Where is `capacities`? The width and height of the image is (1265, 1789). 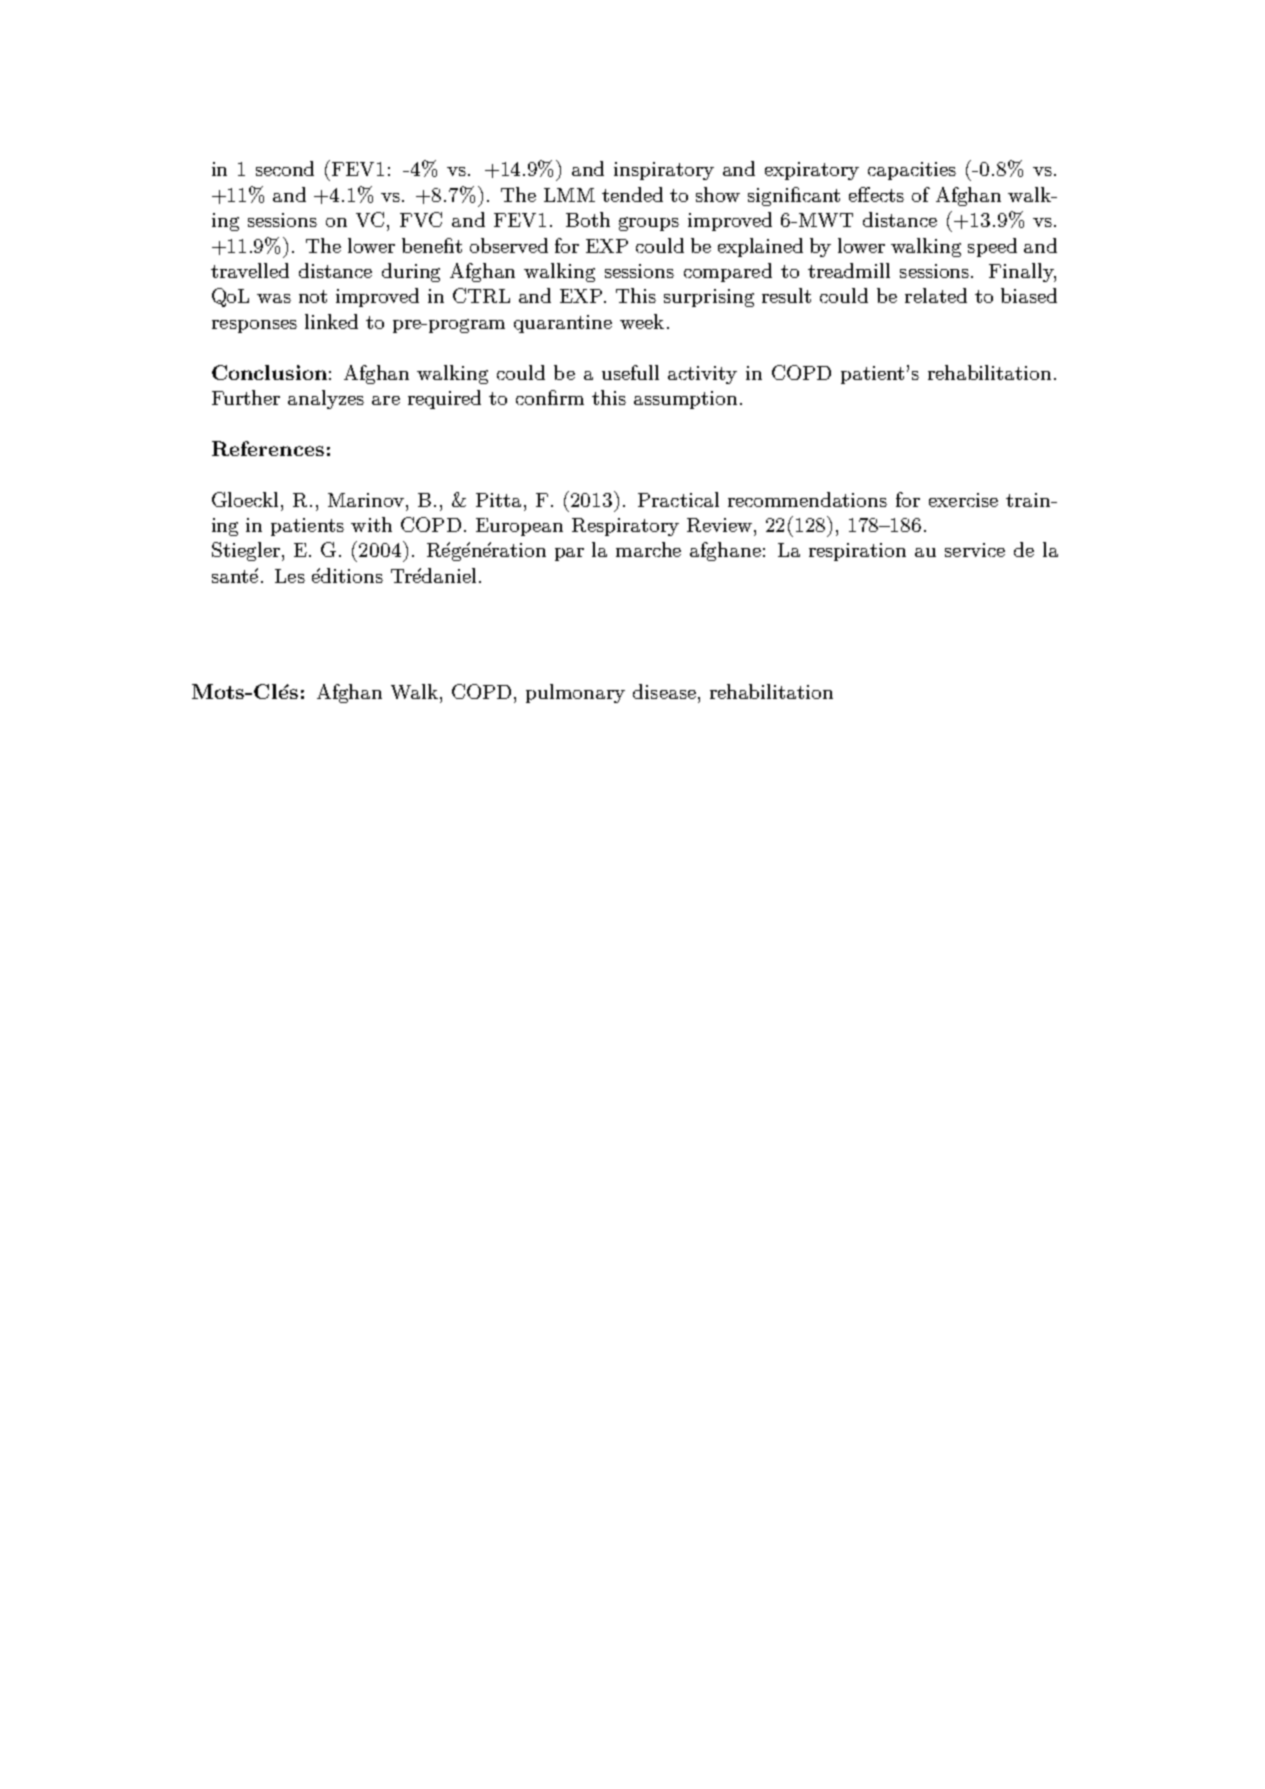 capacities is located at coordinates (912, 171).
